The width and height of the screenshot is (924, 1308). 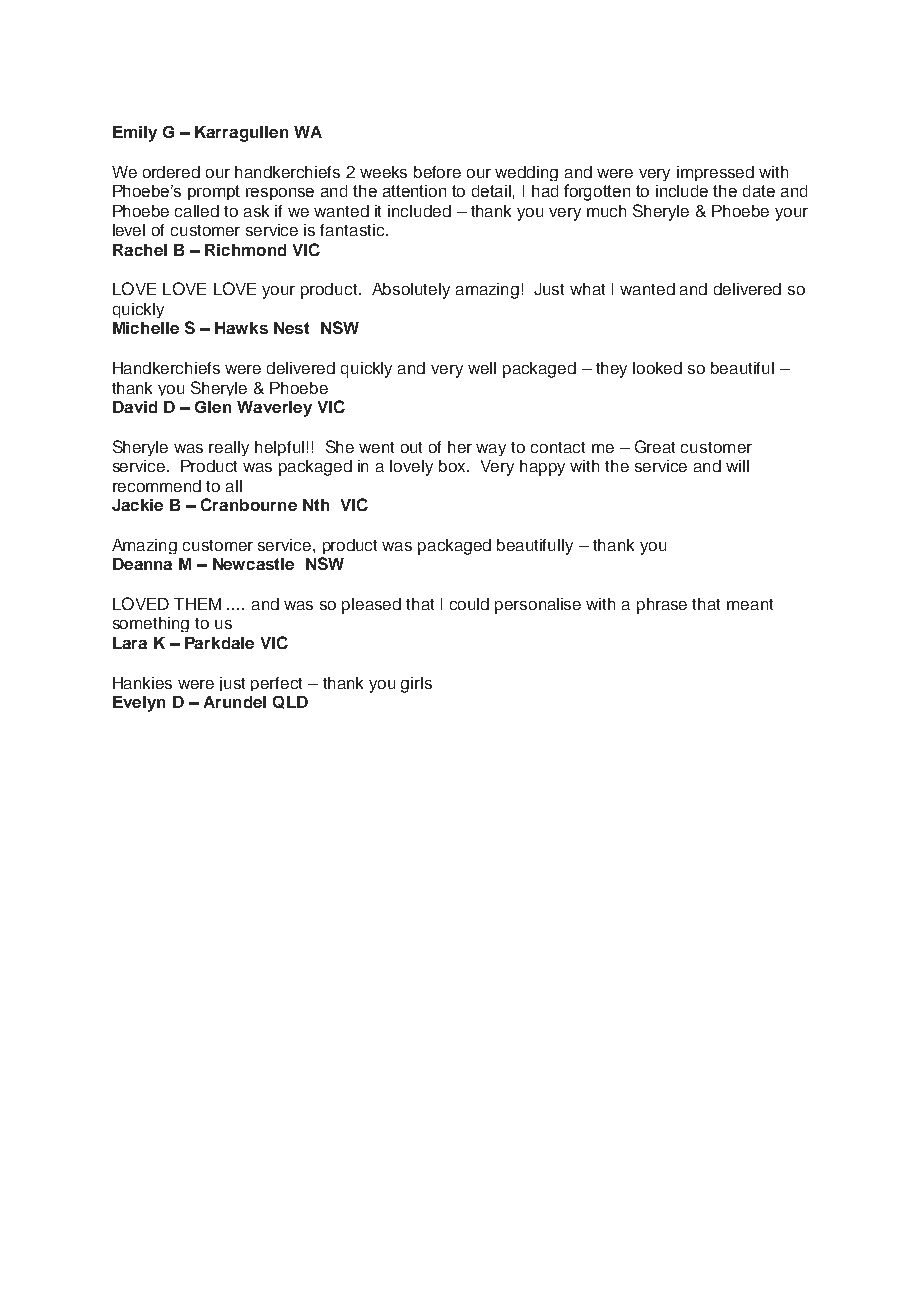 I want to click on impressed, so click(x=715, y=173).
